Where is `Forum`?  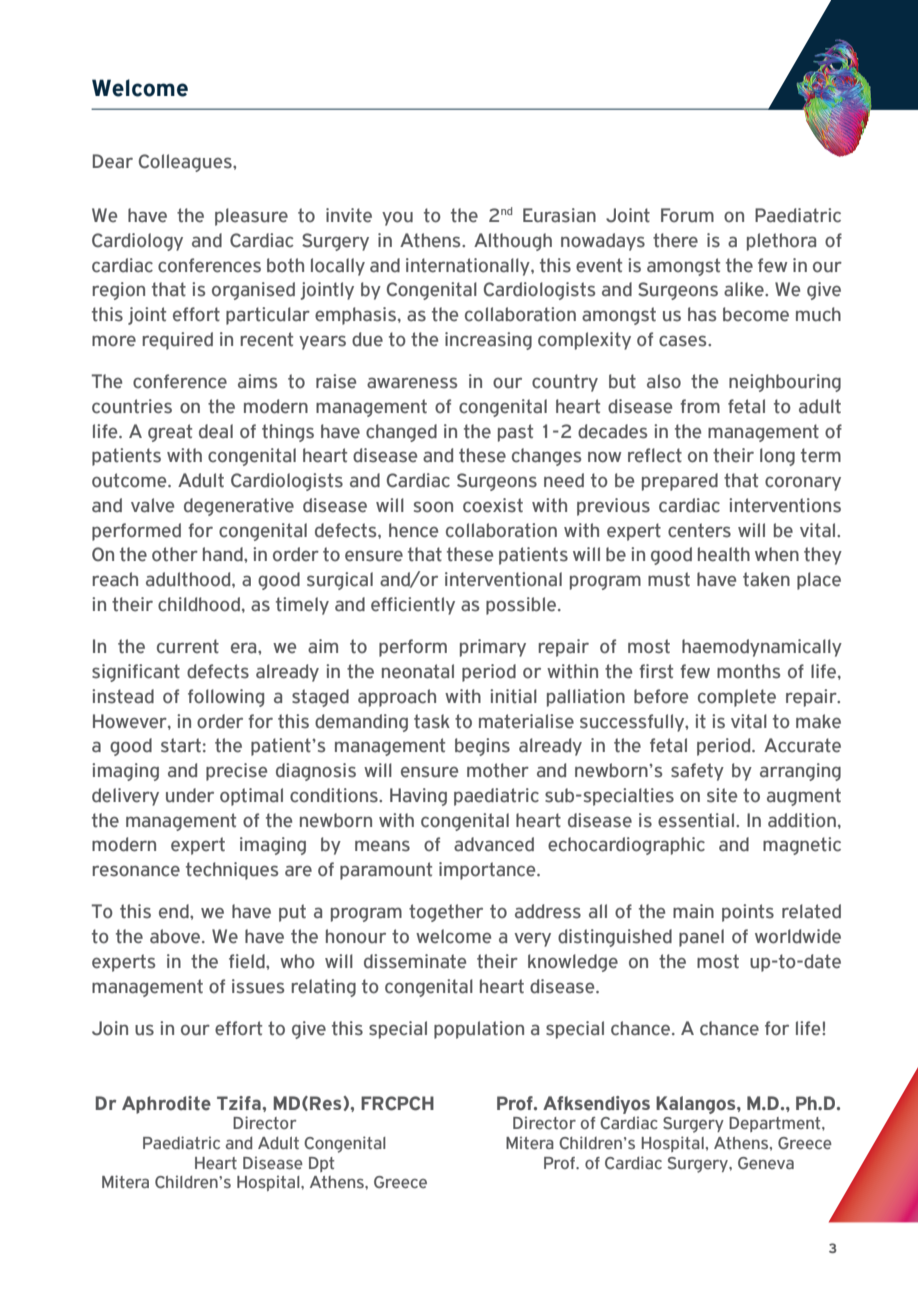
Forum is located at coordinates (687, 215).
